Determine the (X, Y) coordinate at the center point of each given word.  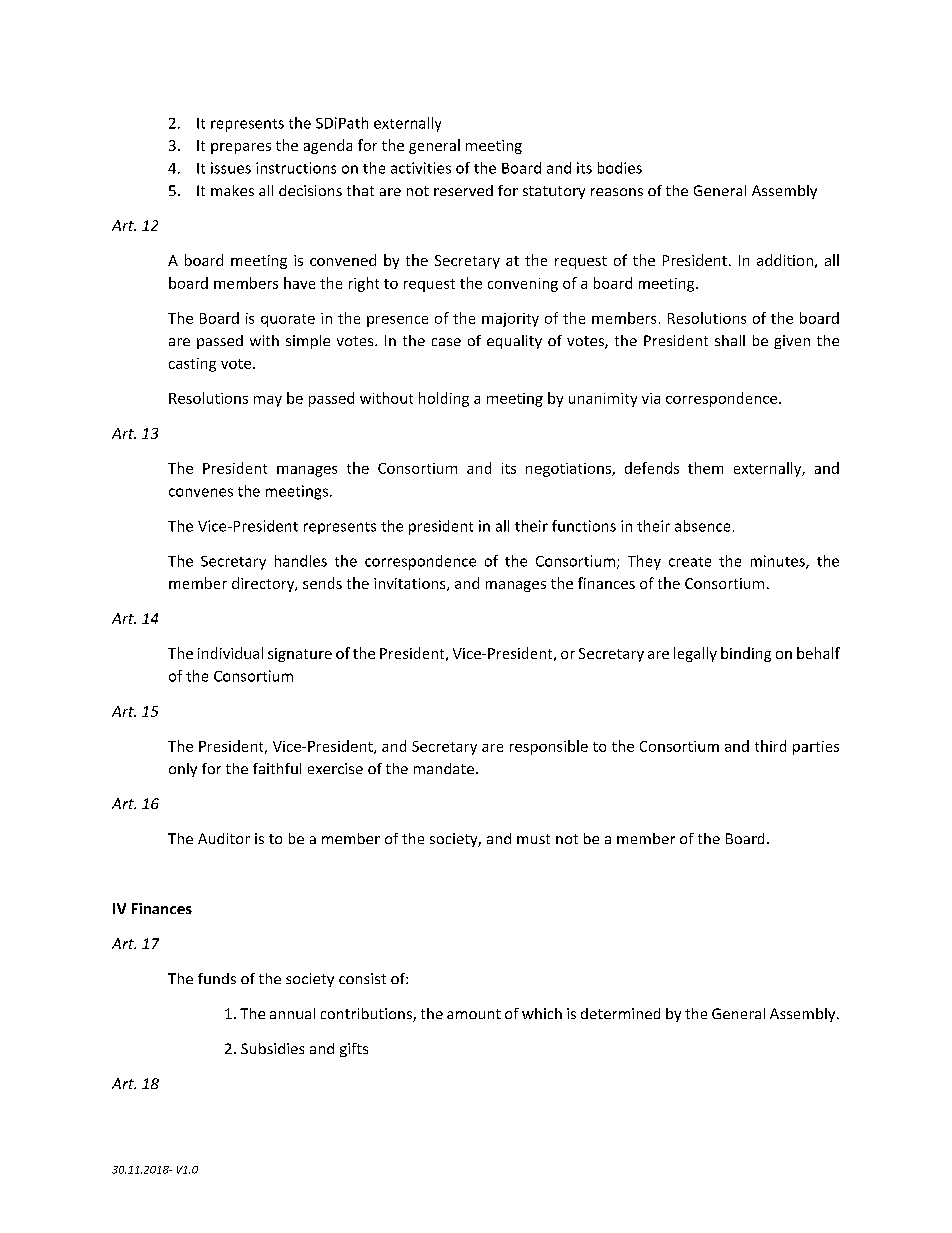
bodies (620, 168)
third (770, 746)
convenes (201, 492)
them (705, 468)
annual (292, 1013)
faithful (277, 768)
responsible (549, 747)
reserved (463, 190)
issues (231, 168)
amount (474, 1014)
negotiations (569, 470)
